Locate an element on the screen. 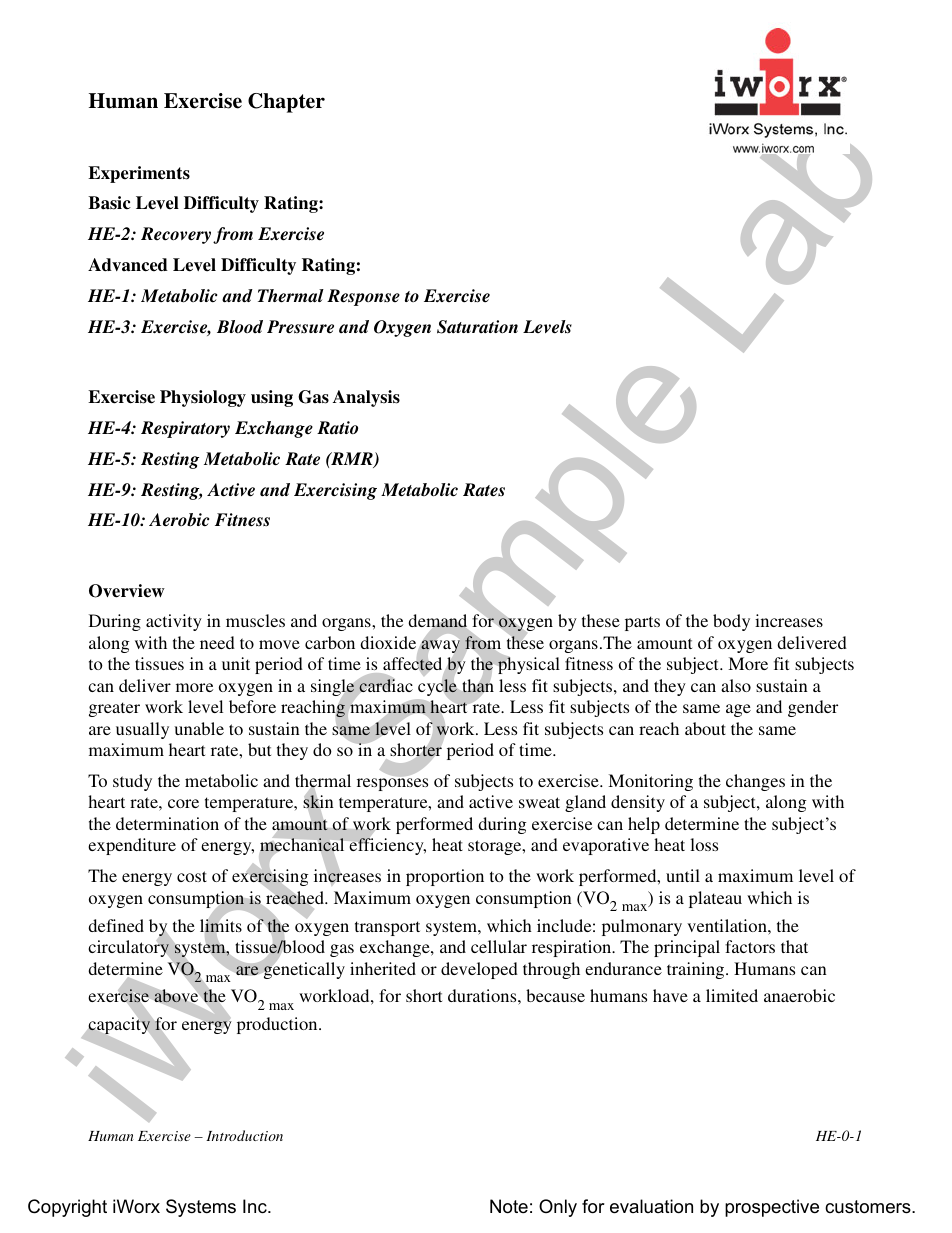 The height and width of the screenshot is (1233, 952). Physiology is located at coordinates (203, 398).
